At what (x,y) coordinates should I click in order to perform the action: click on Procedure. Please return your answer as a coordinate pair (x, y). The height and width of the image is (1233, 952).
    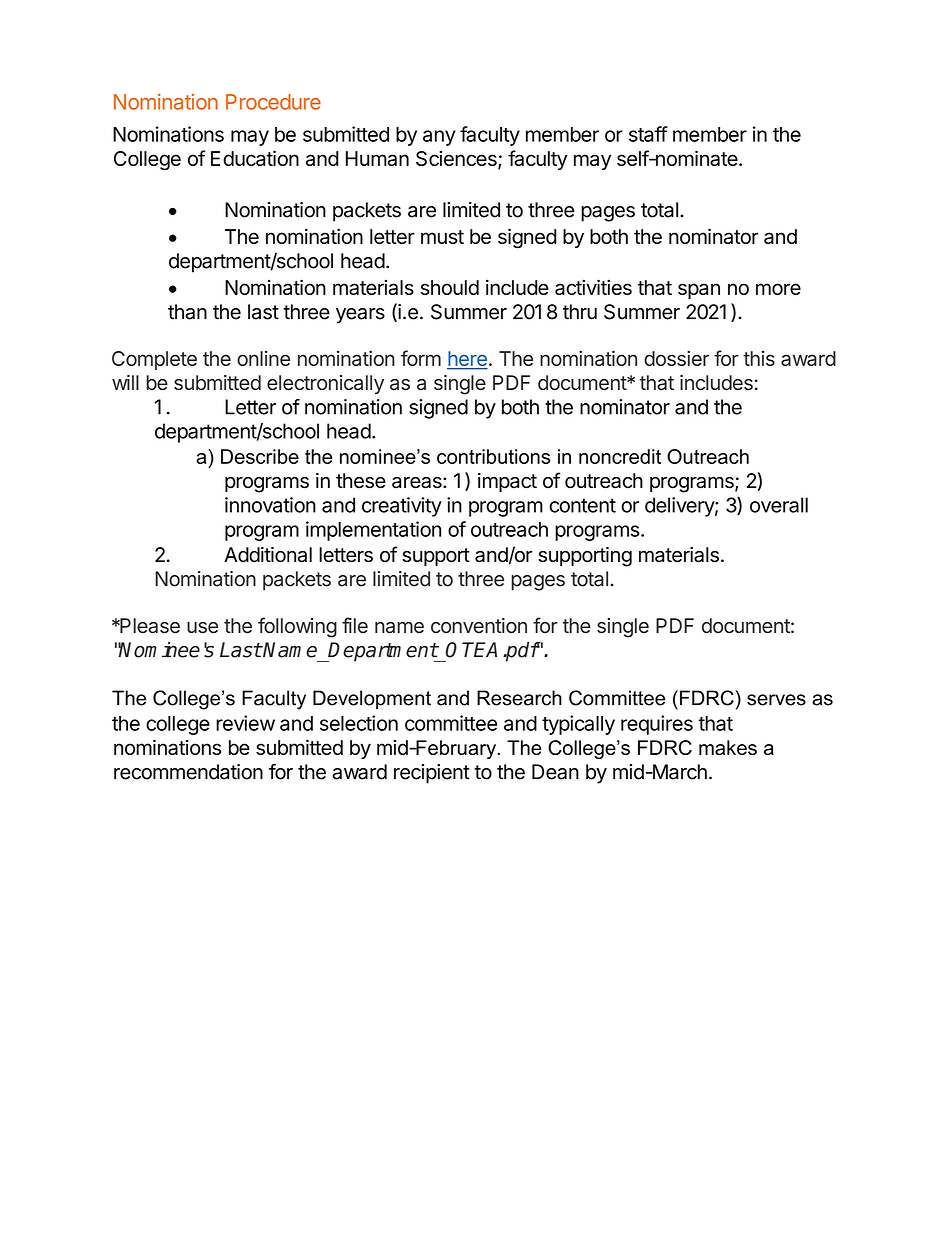
    Looking at the image, I should click on (273, 102).
